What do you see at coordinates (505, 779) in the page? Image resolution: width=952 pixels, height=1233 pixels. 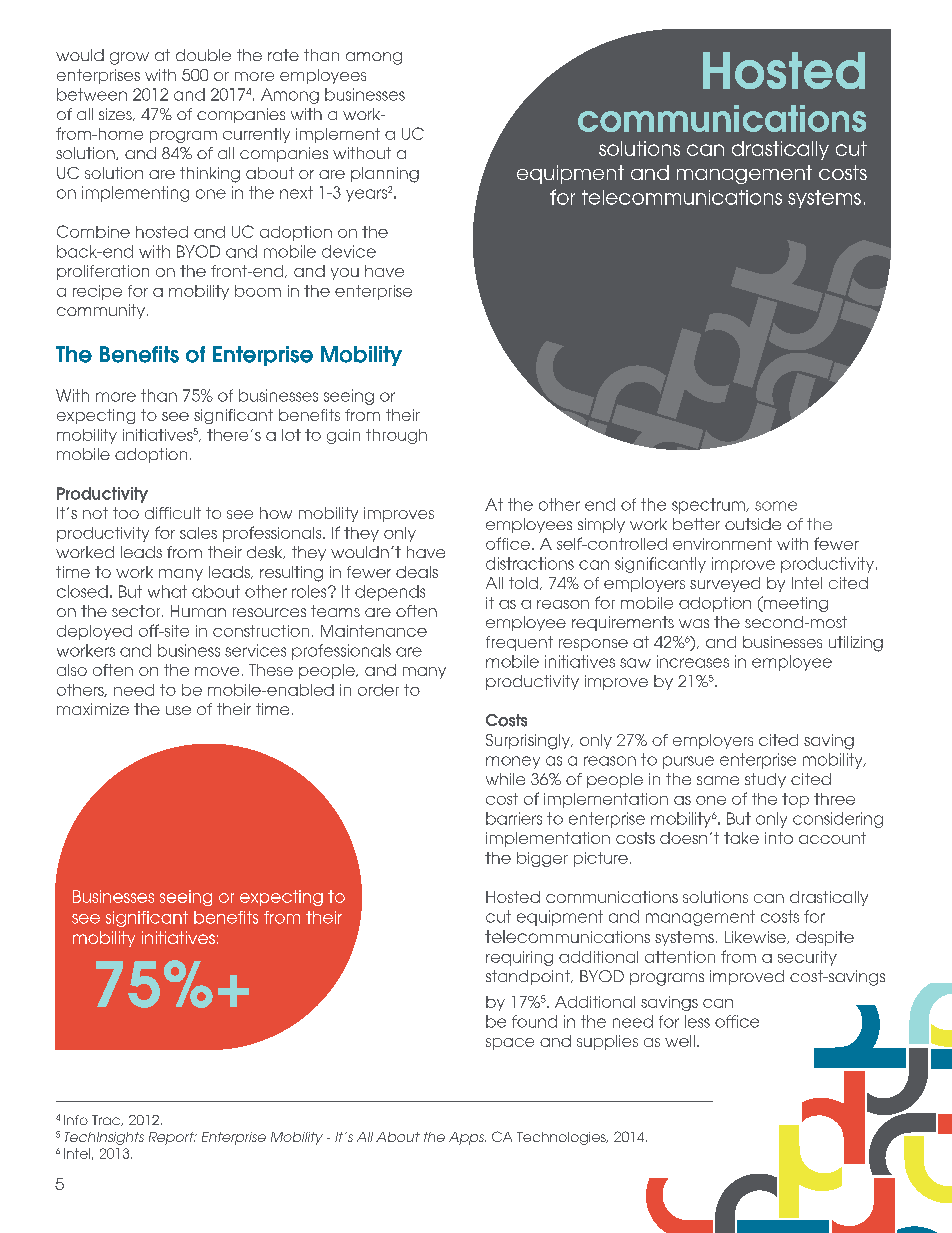 I see `while` at bounding box center [505, 779].
